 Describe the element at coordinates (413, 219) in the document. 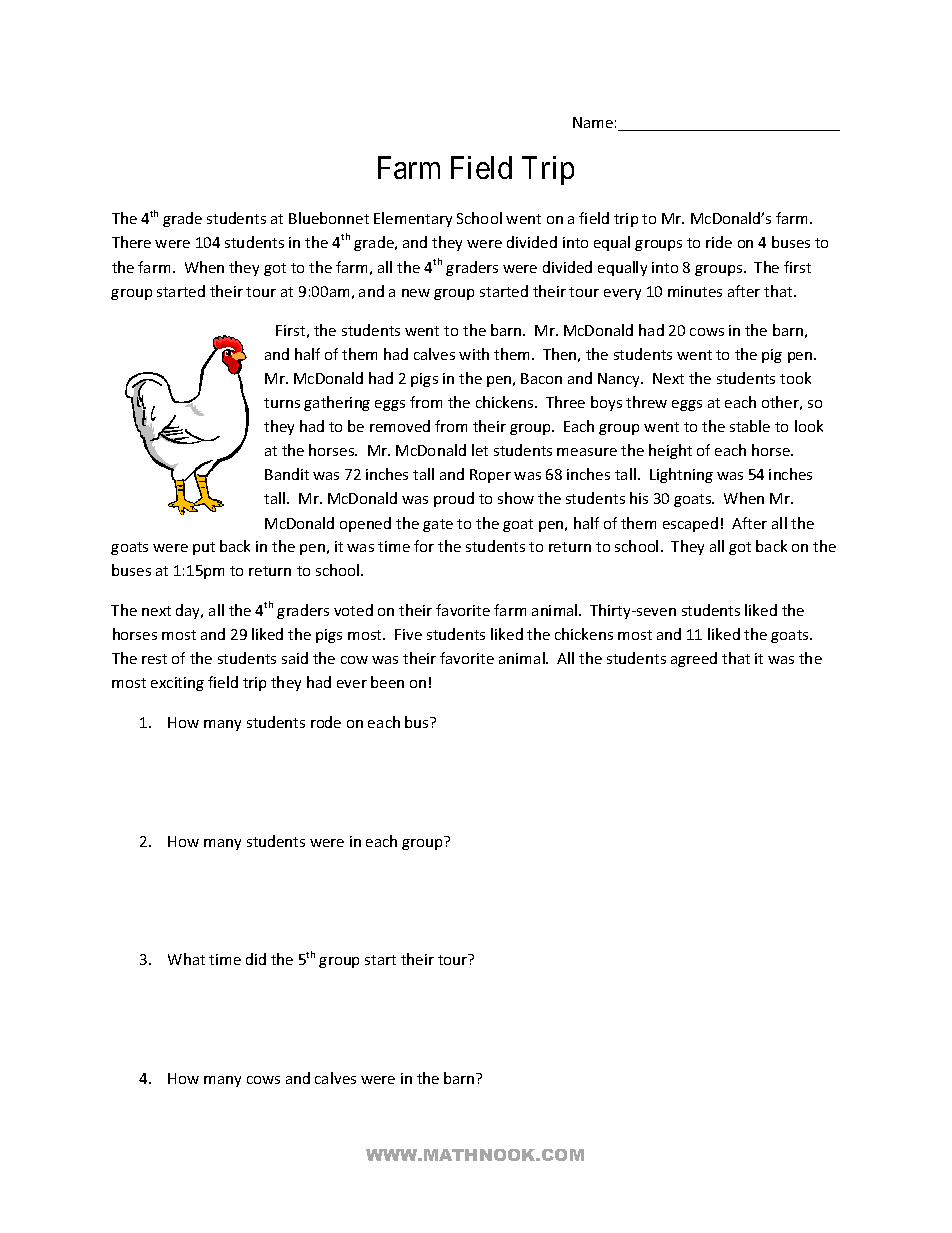

I see `Elementary` at that location.
